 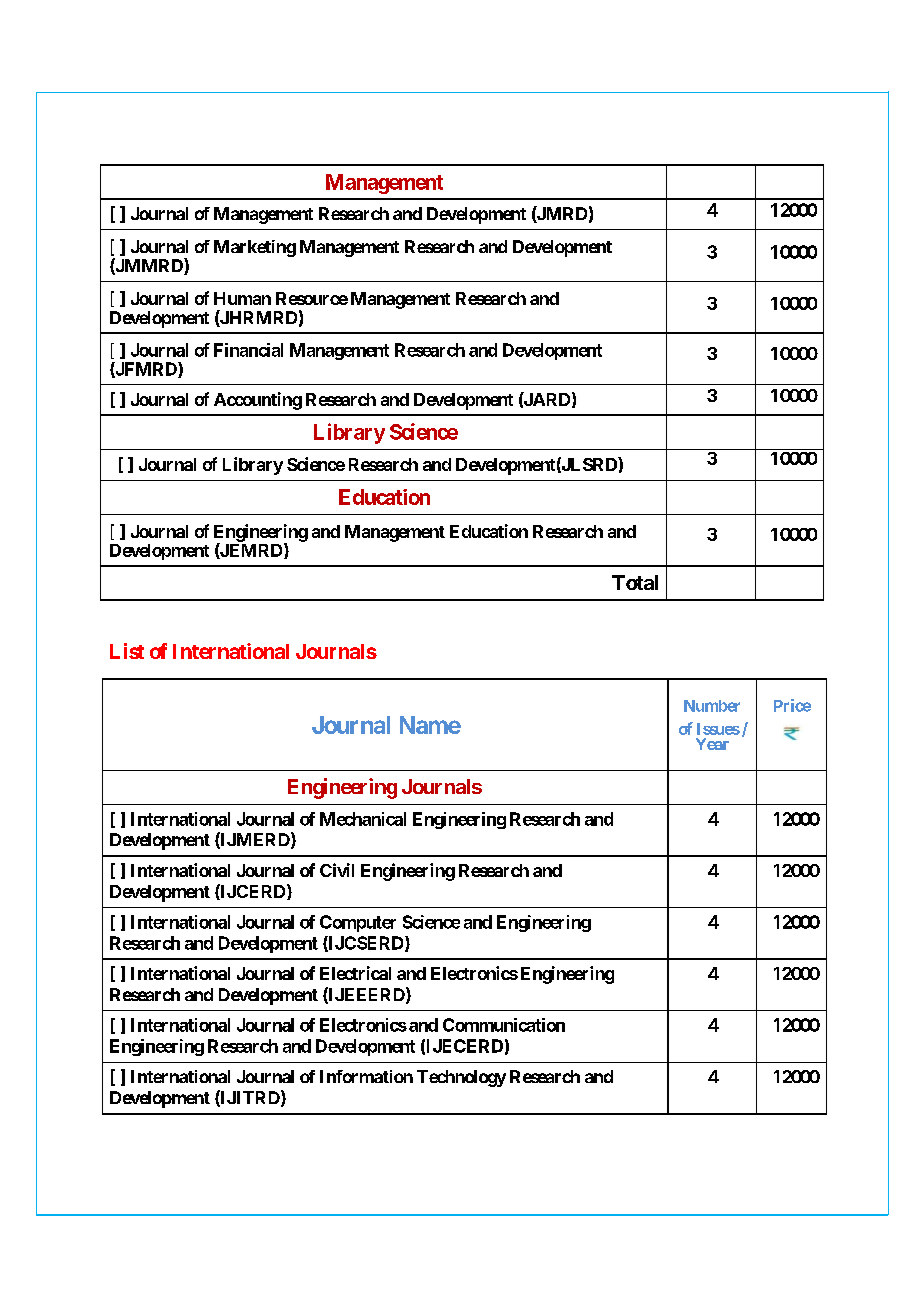 What do you see at coordinates (712, 706) in the screenshot?
I see `Number` at bounding box center [712, 706].
